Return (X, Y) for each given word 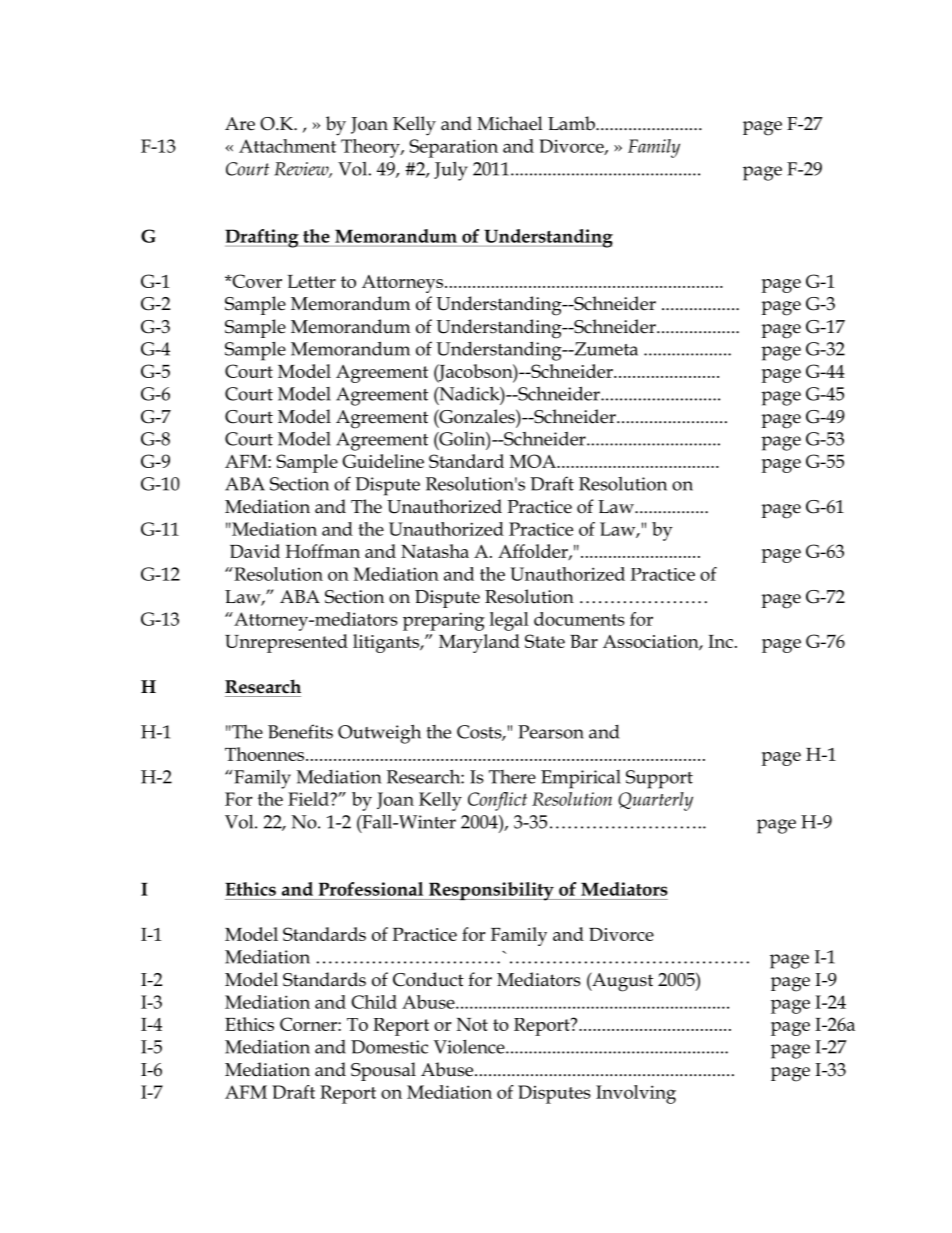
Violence (470, 1047)
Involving (636, 1094)
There (512, 777)
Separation (453, 148)
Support (659, 779)
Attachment (287, 146)
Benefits (300, 731)
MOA (534, 461)
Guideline (383, 461)
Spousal (383, 1071)
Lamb (572, 123)
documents (579, 619)
